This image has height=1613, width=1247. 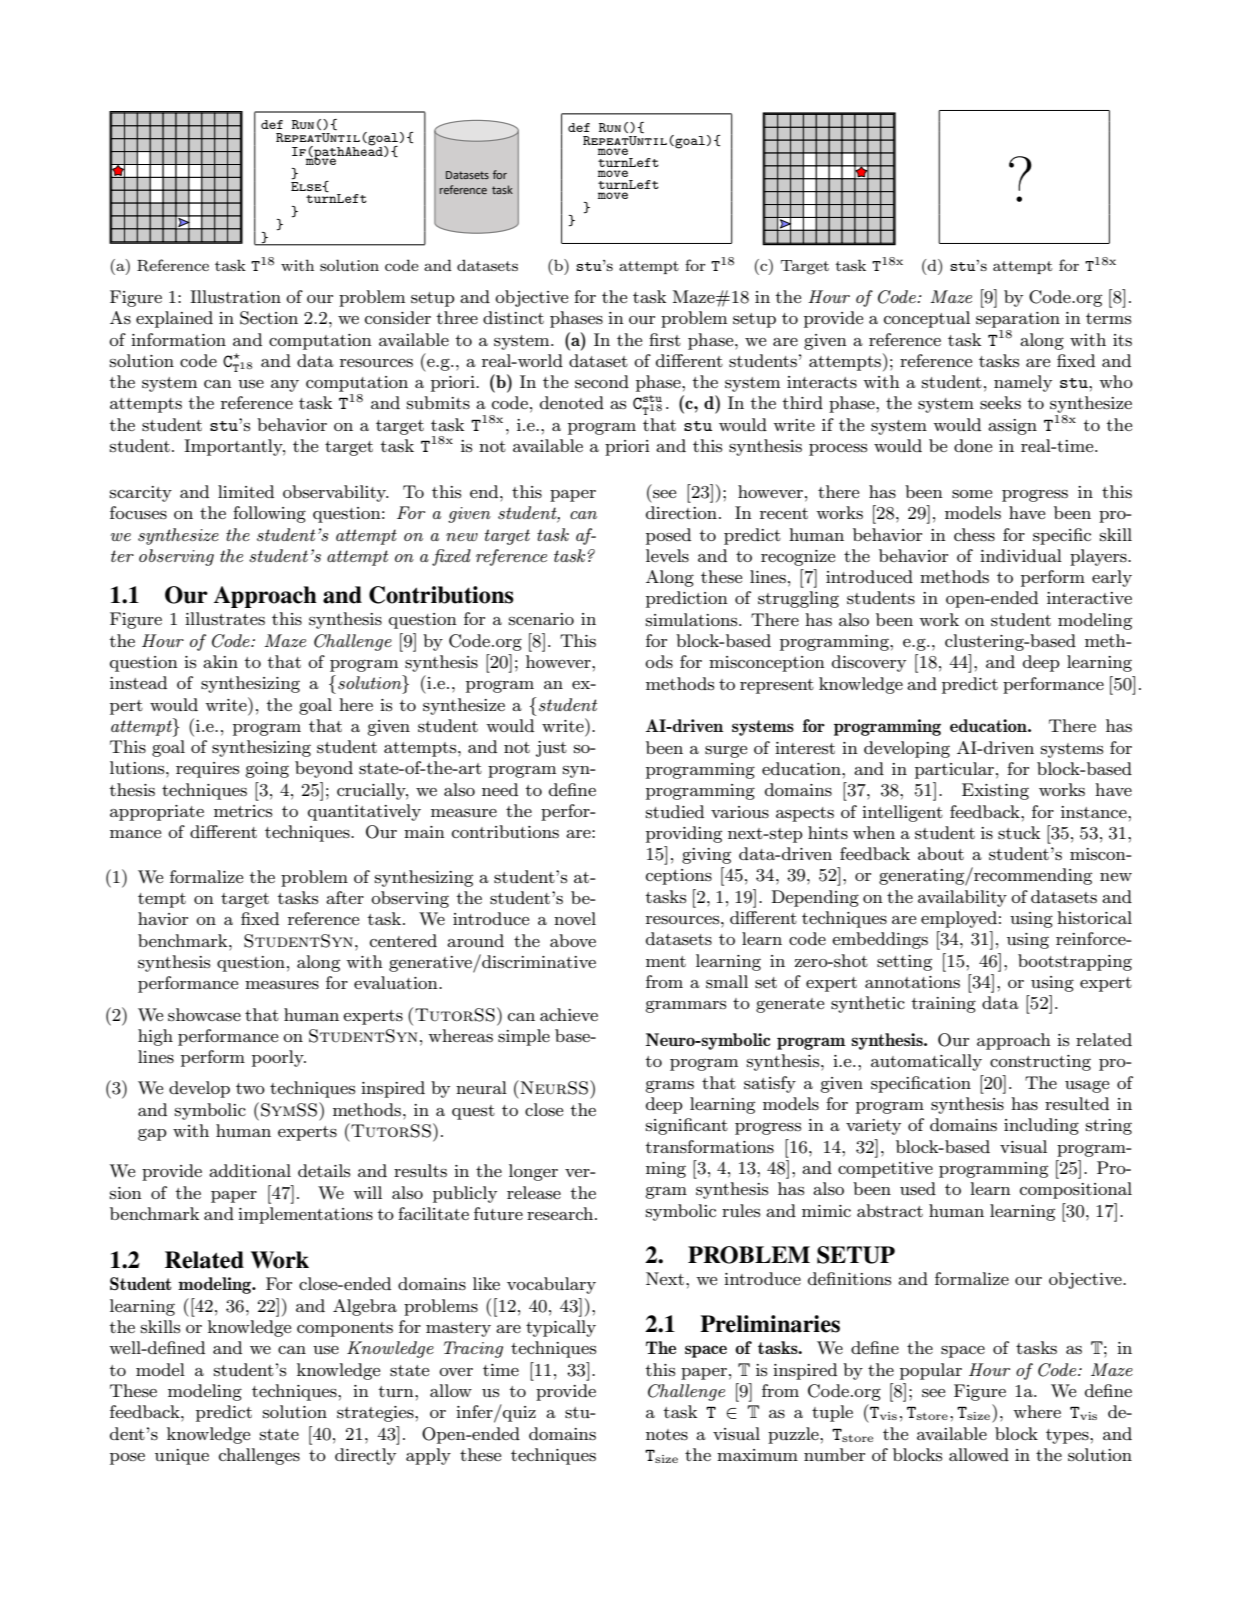 I want to click on interactive, so click(x=1089, y=598).
